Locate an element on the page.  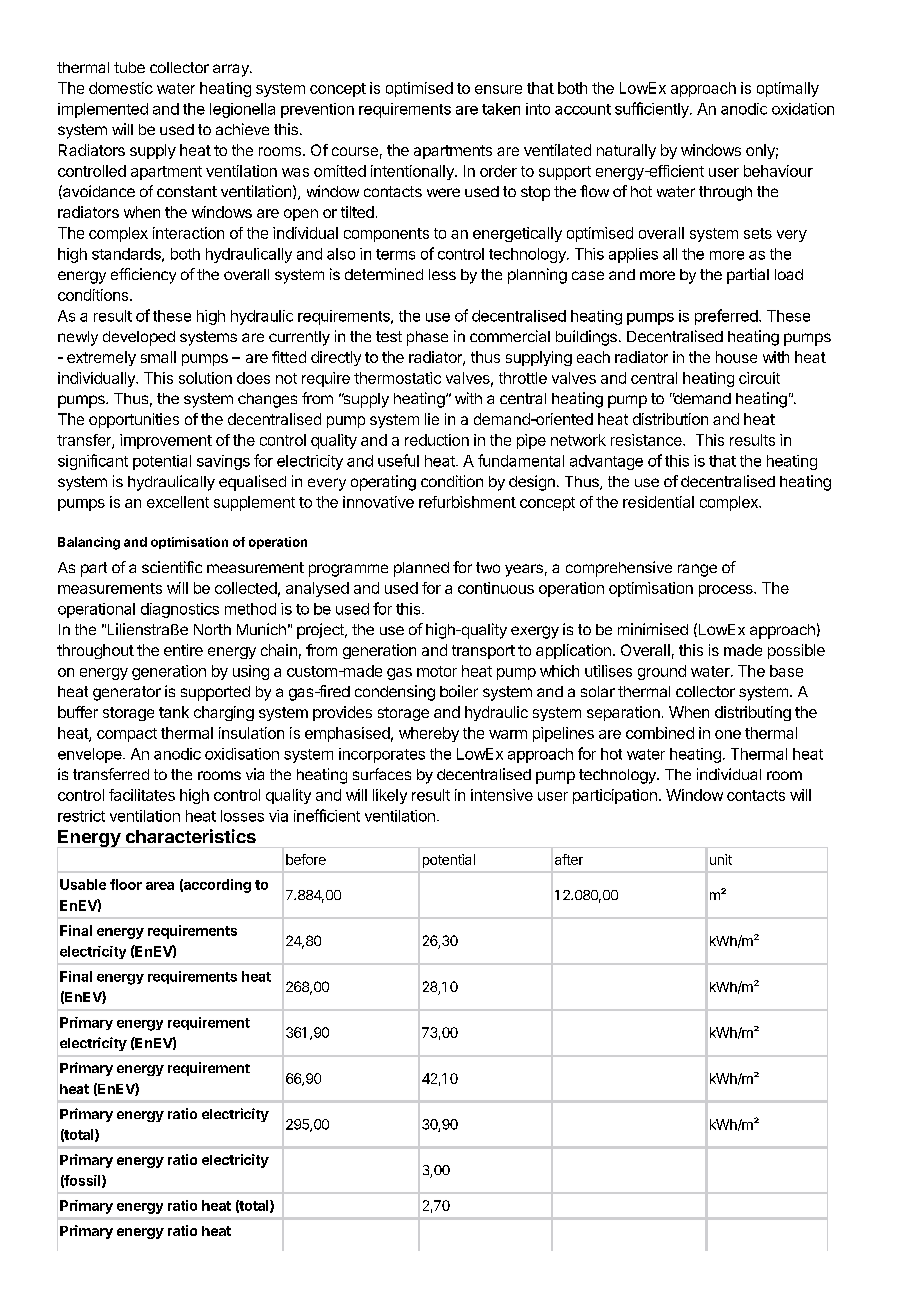
area is located at coordinates (160, 886).
